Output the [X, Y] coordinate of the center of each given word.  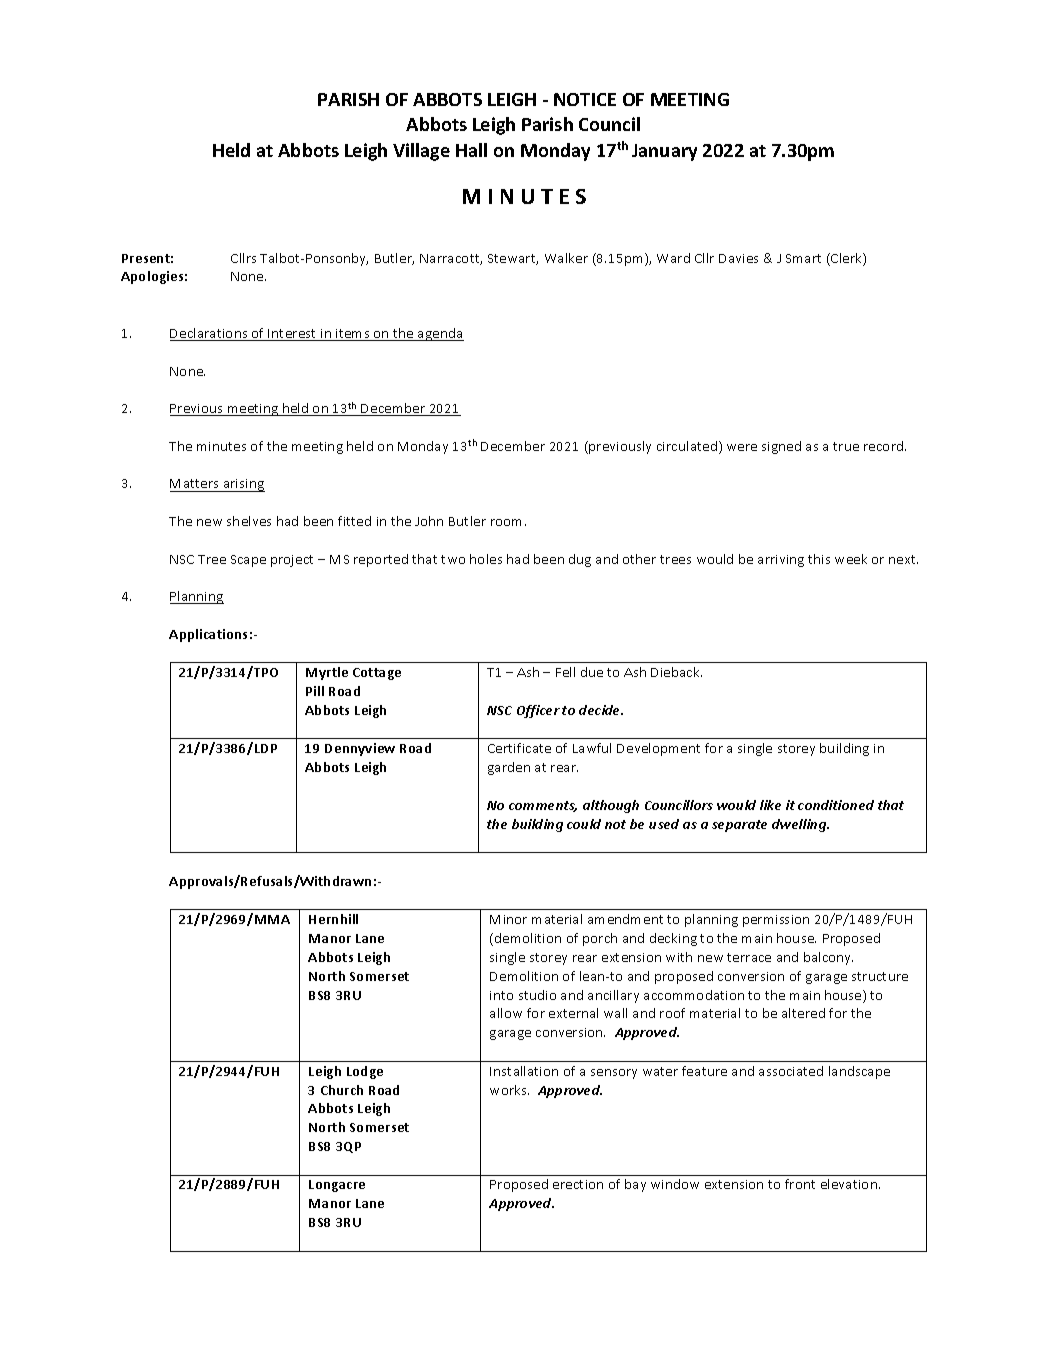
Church [342, 1090]
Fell [565, 672]
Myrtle [327, 673]
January [664, 152]
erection [578, 1184]
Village [421, 152]
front [800, 1184]
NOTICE [585, 99]
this [819, 559]
